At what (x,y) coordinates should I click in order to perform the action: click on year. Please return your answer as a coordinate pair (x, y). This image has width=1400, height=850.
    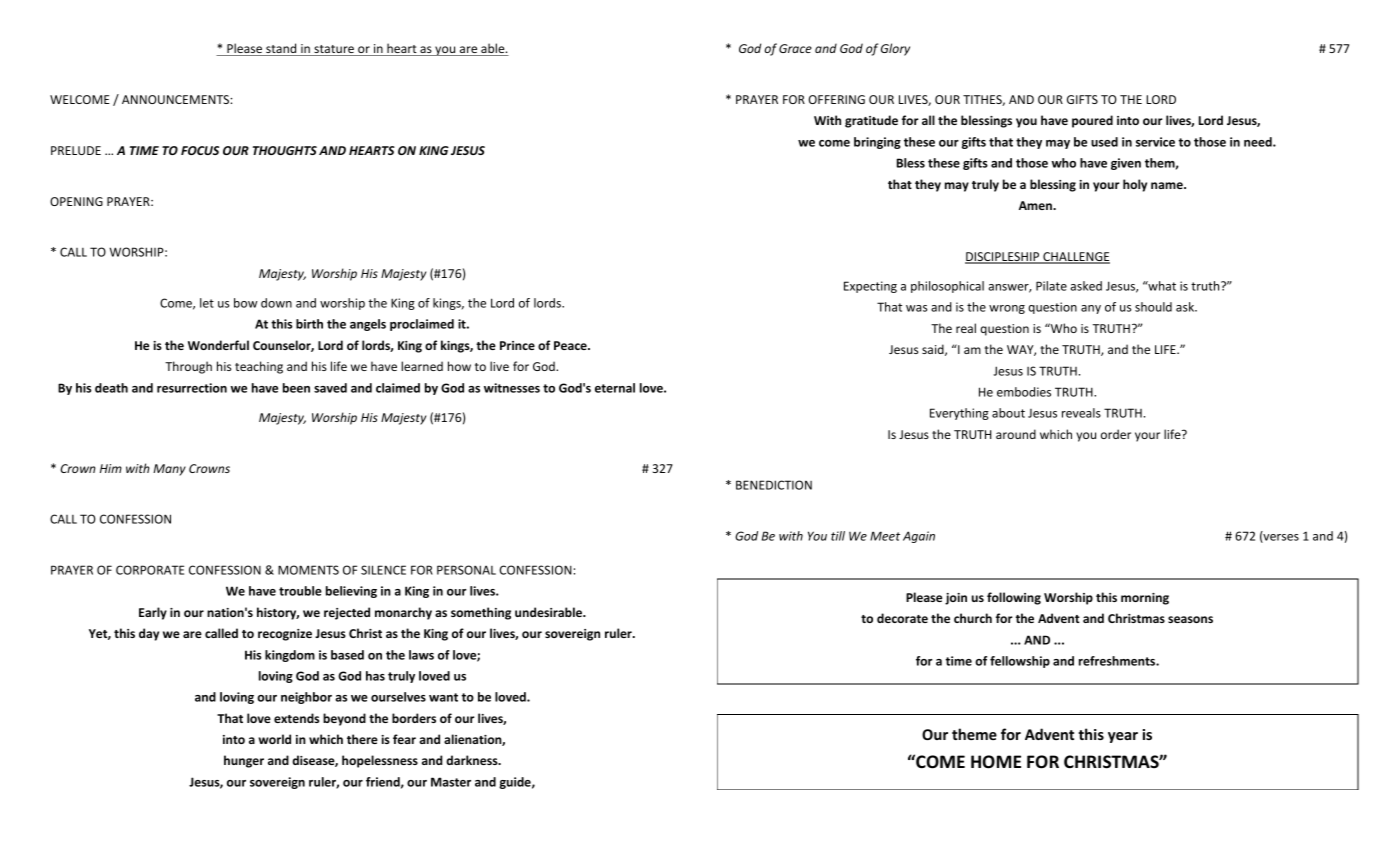
    Looking at the image, I should click on (1123, 737).
